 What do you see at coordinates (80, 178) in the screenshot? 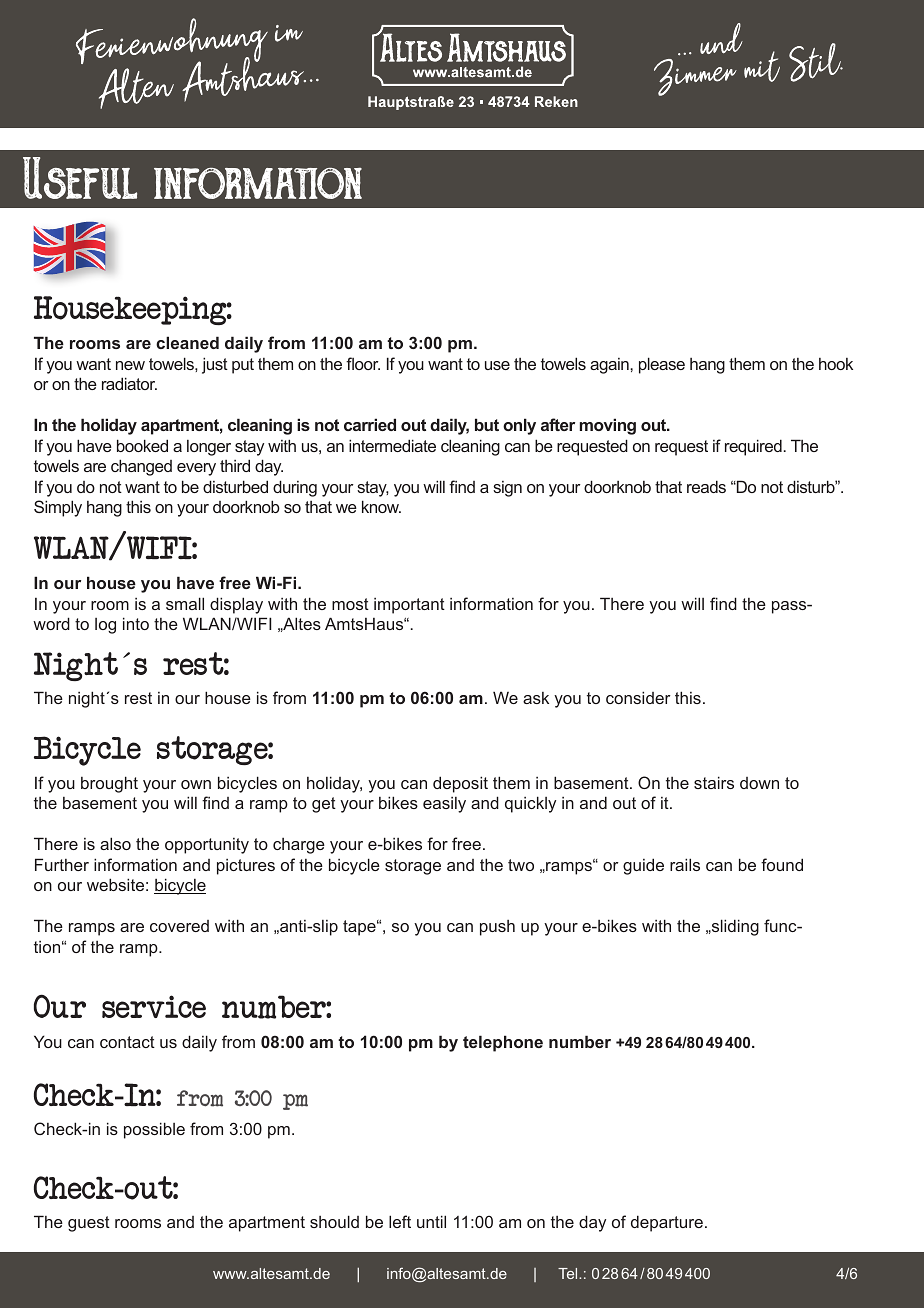
I see `Useful` at bounding box center [80, 178].
